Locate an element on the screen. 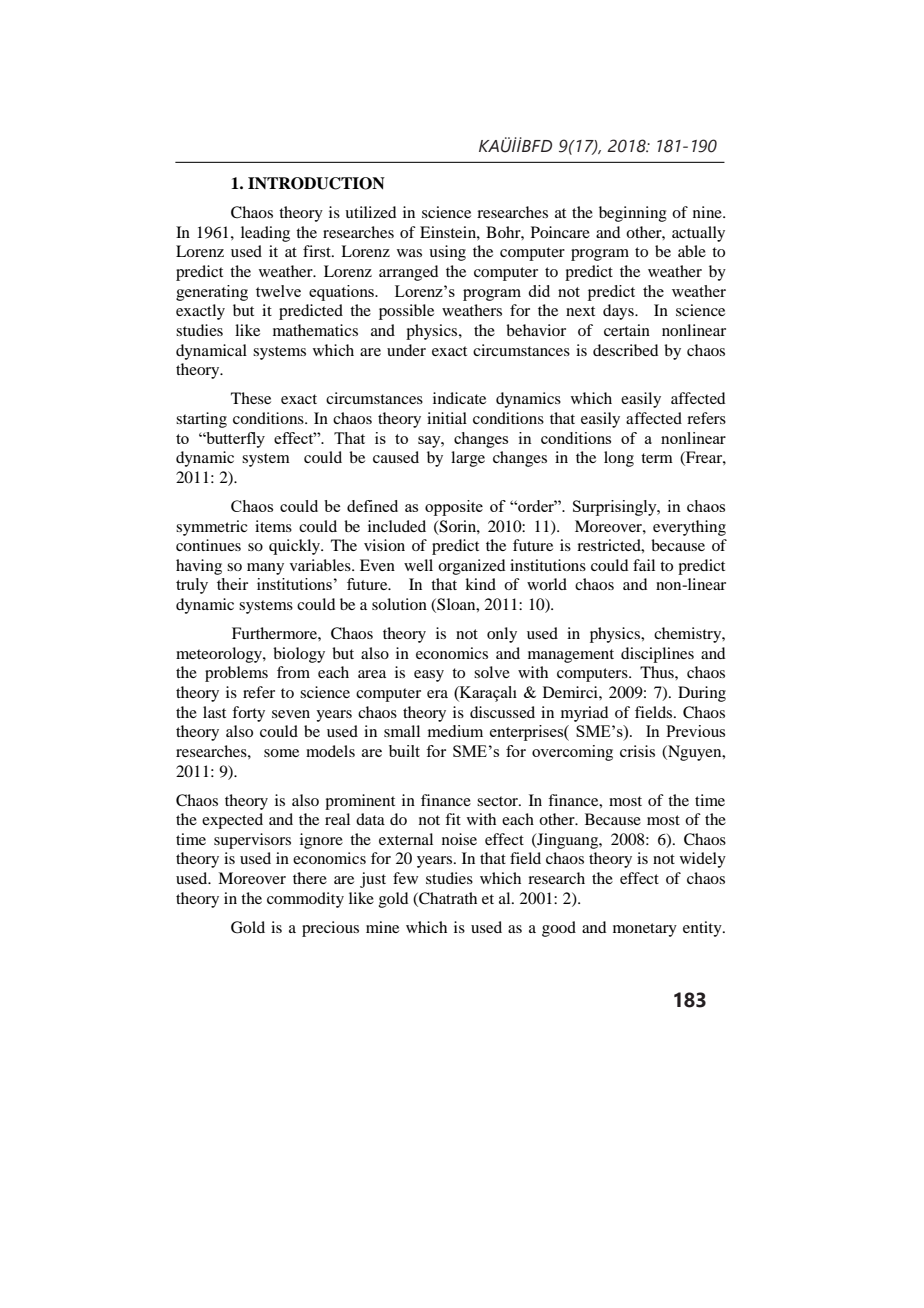 This screenshot has height=1308, width=924. few is located at coordinates (405, 878).
